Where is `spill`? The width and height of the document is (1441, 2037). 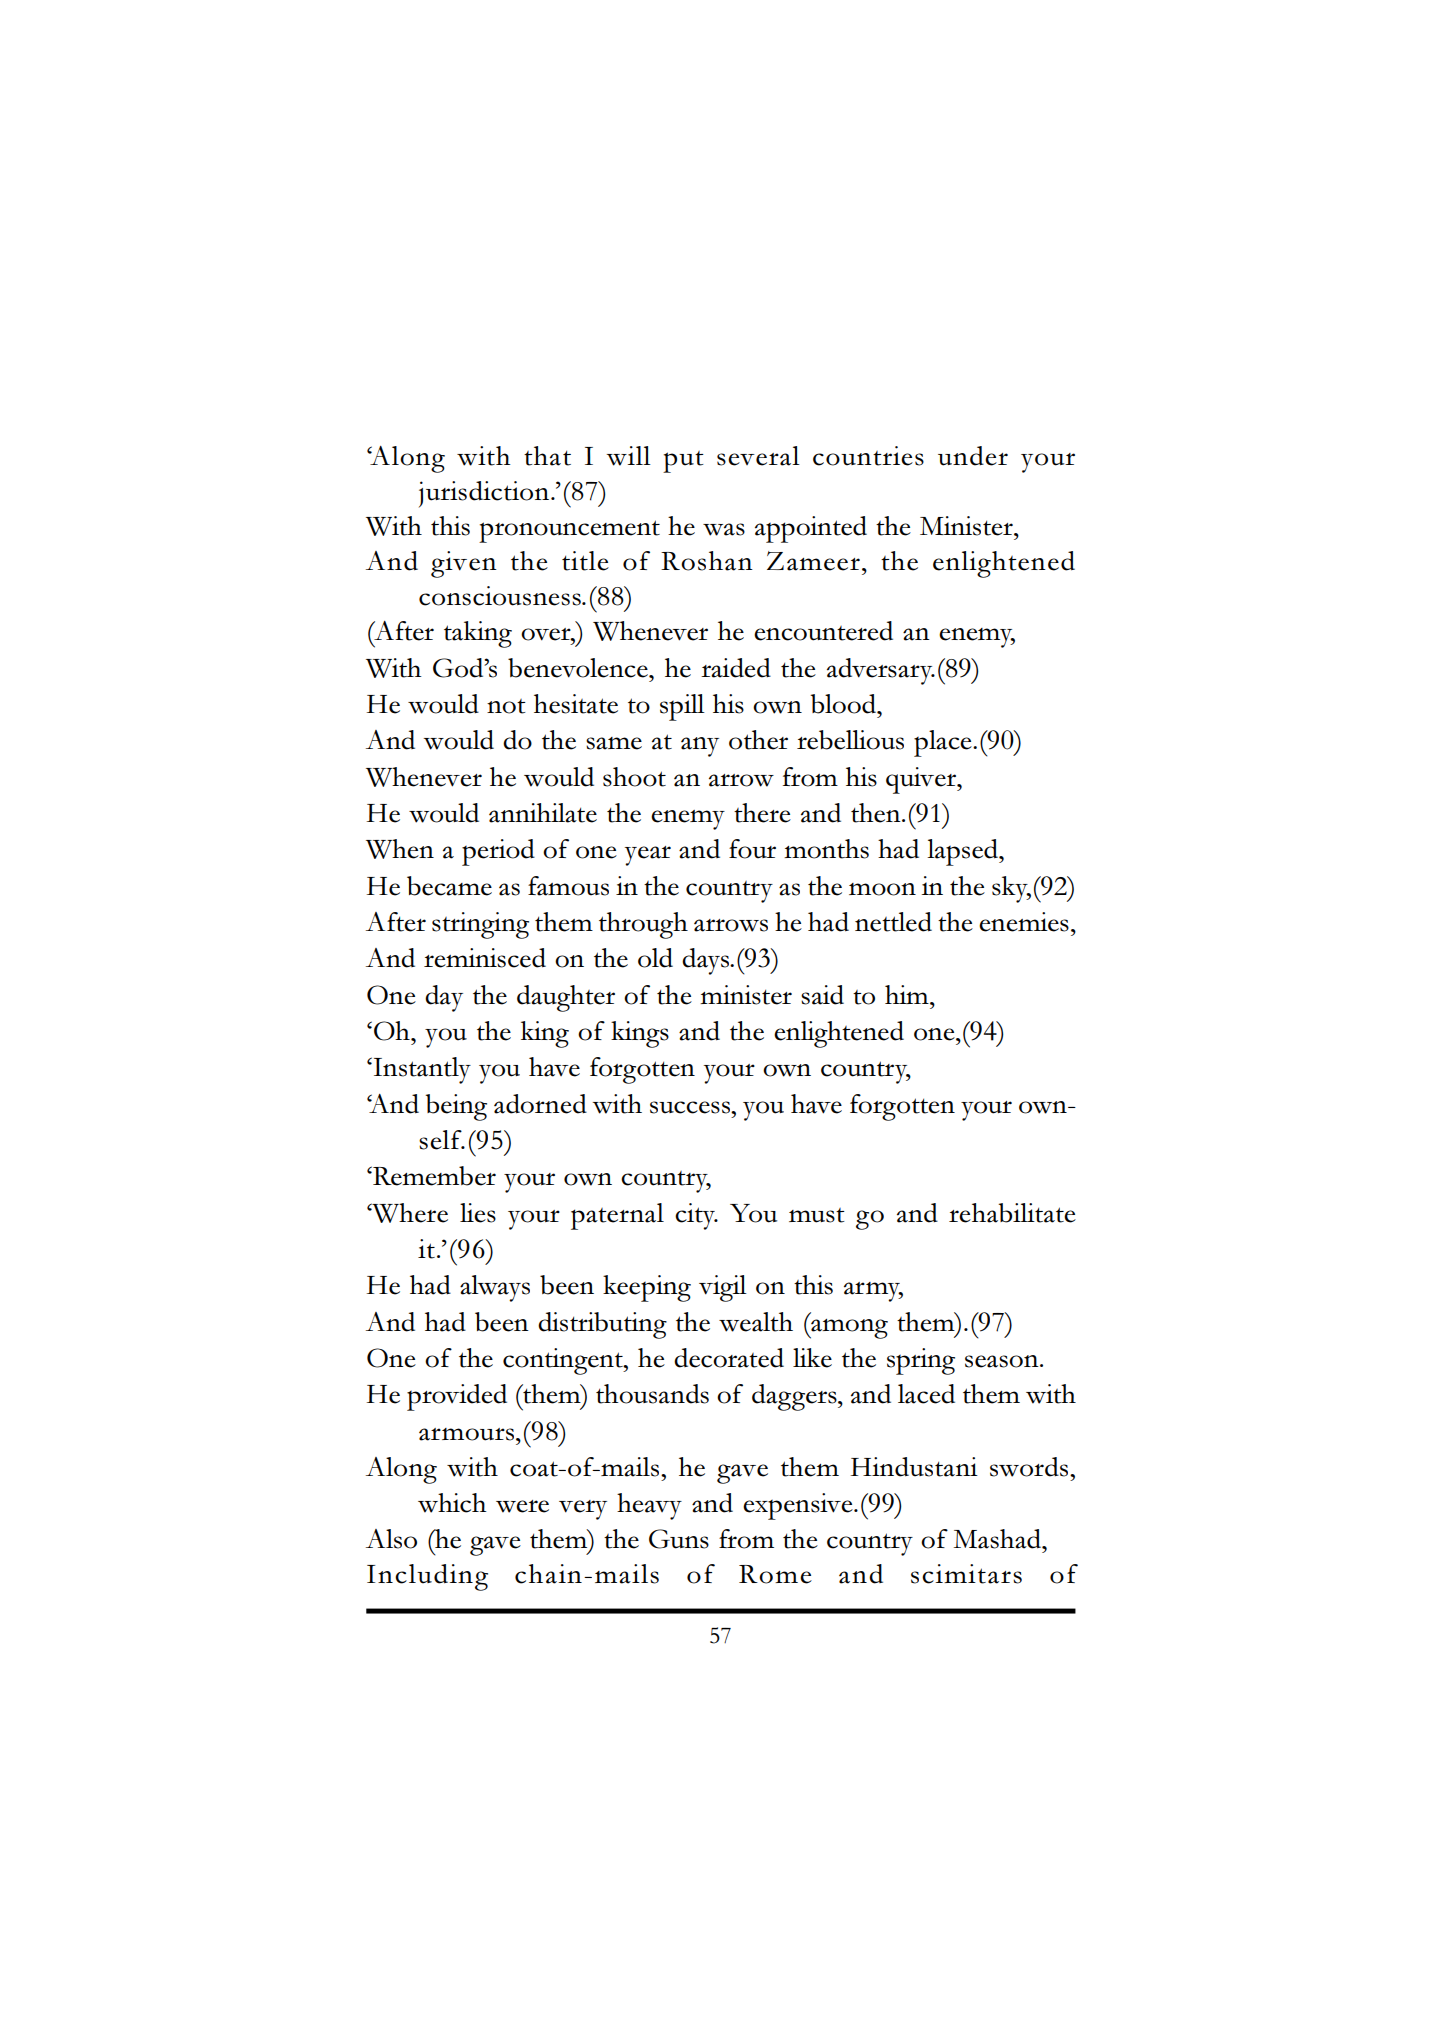 spill is located at coordinates (682, 707).
